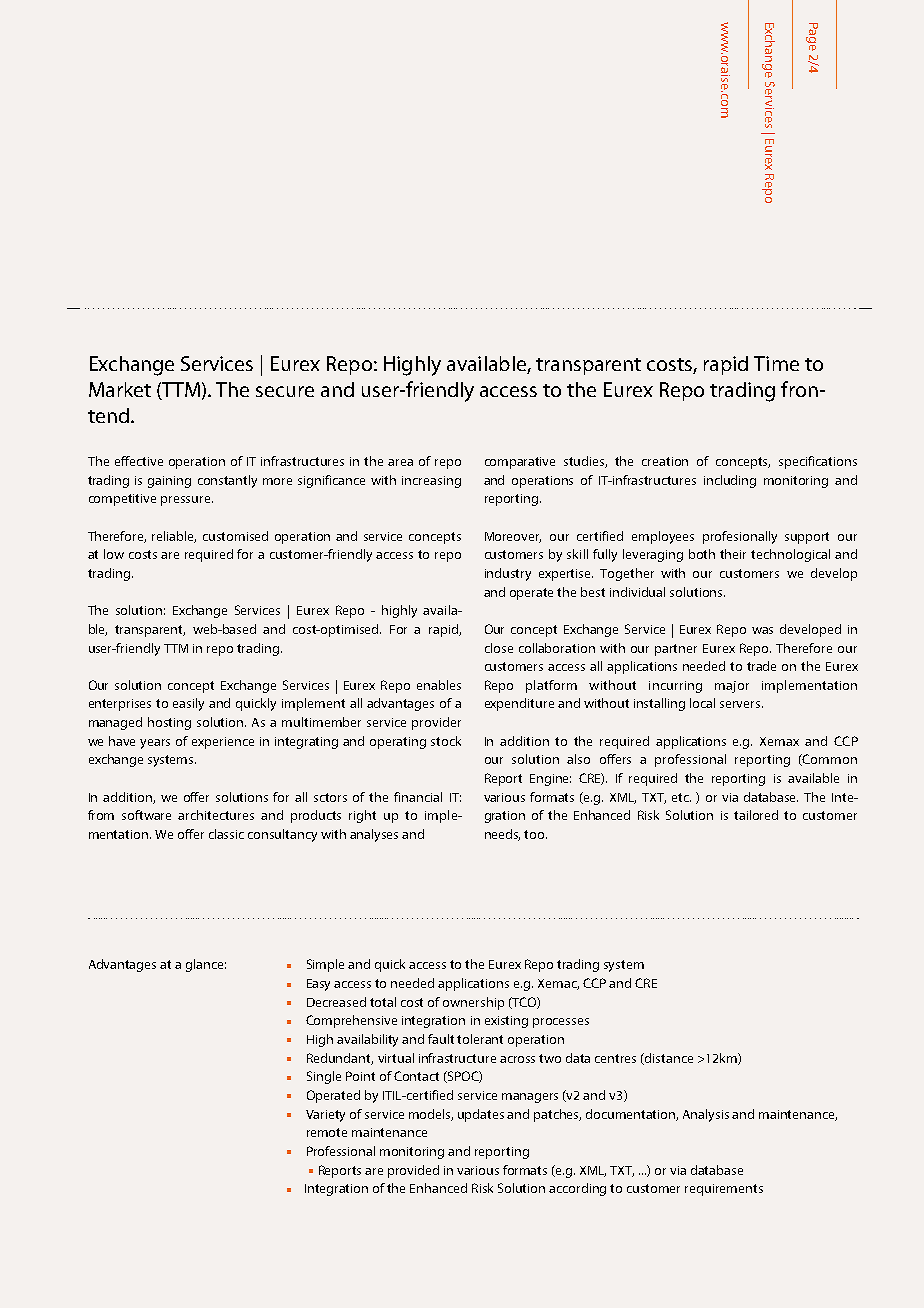 The image size is (924, 1308). What do you see at coordinates (216, 815) in the screenshot?
I see `architectures` at bounding box center [216, 815].
